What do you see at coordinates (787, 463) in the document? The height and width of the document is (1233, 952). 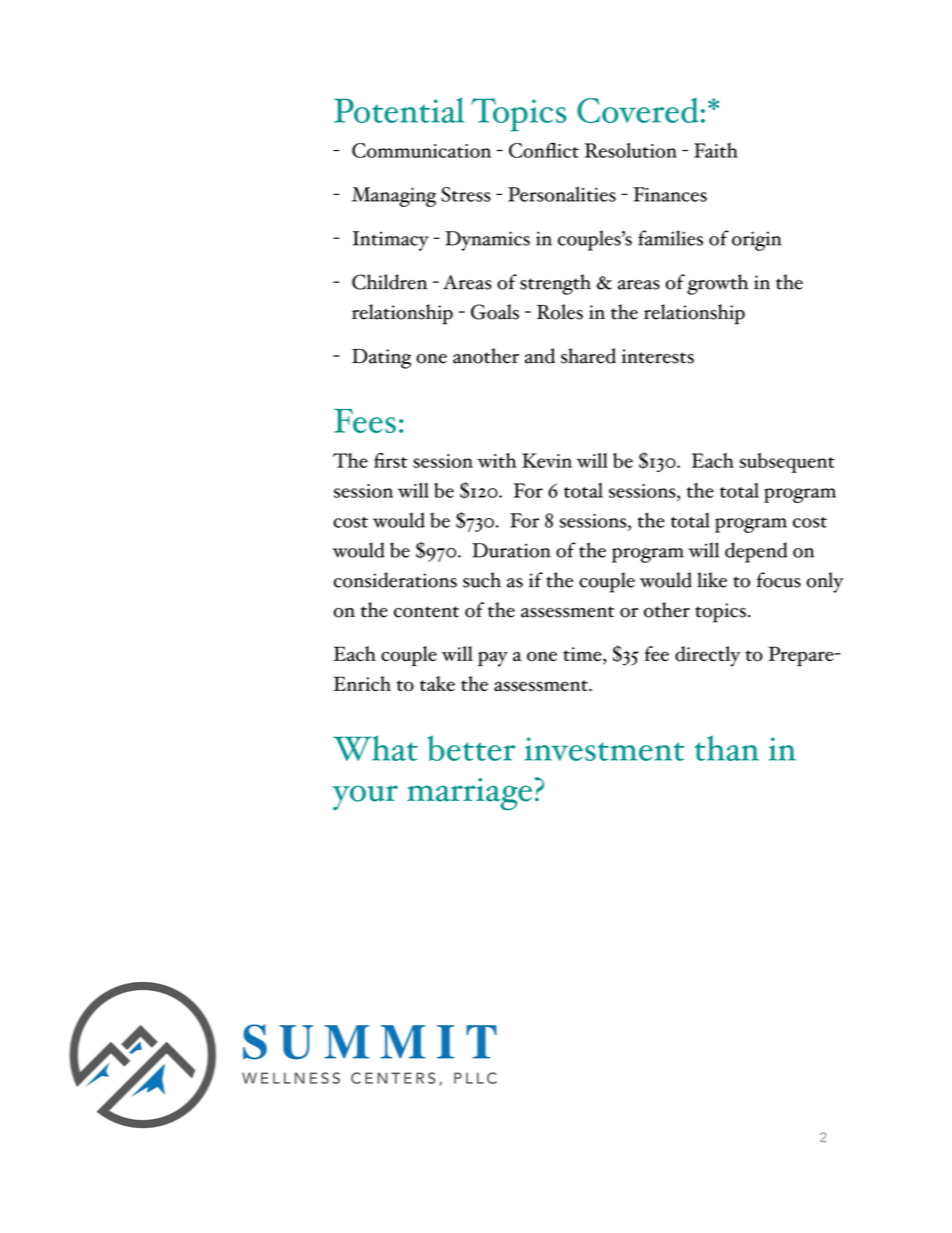 I see `subsequent` at bounding box center [787, 463].
